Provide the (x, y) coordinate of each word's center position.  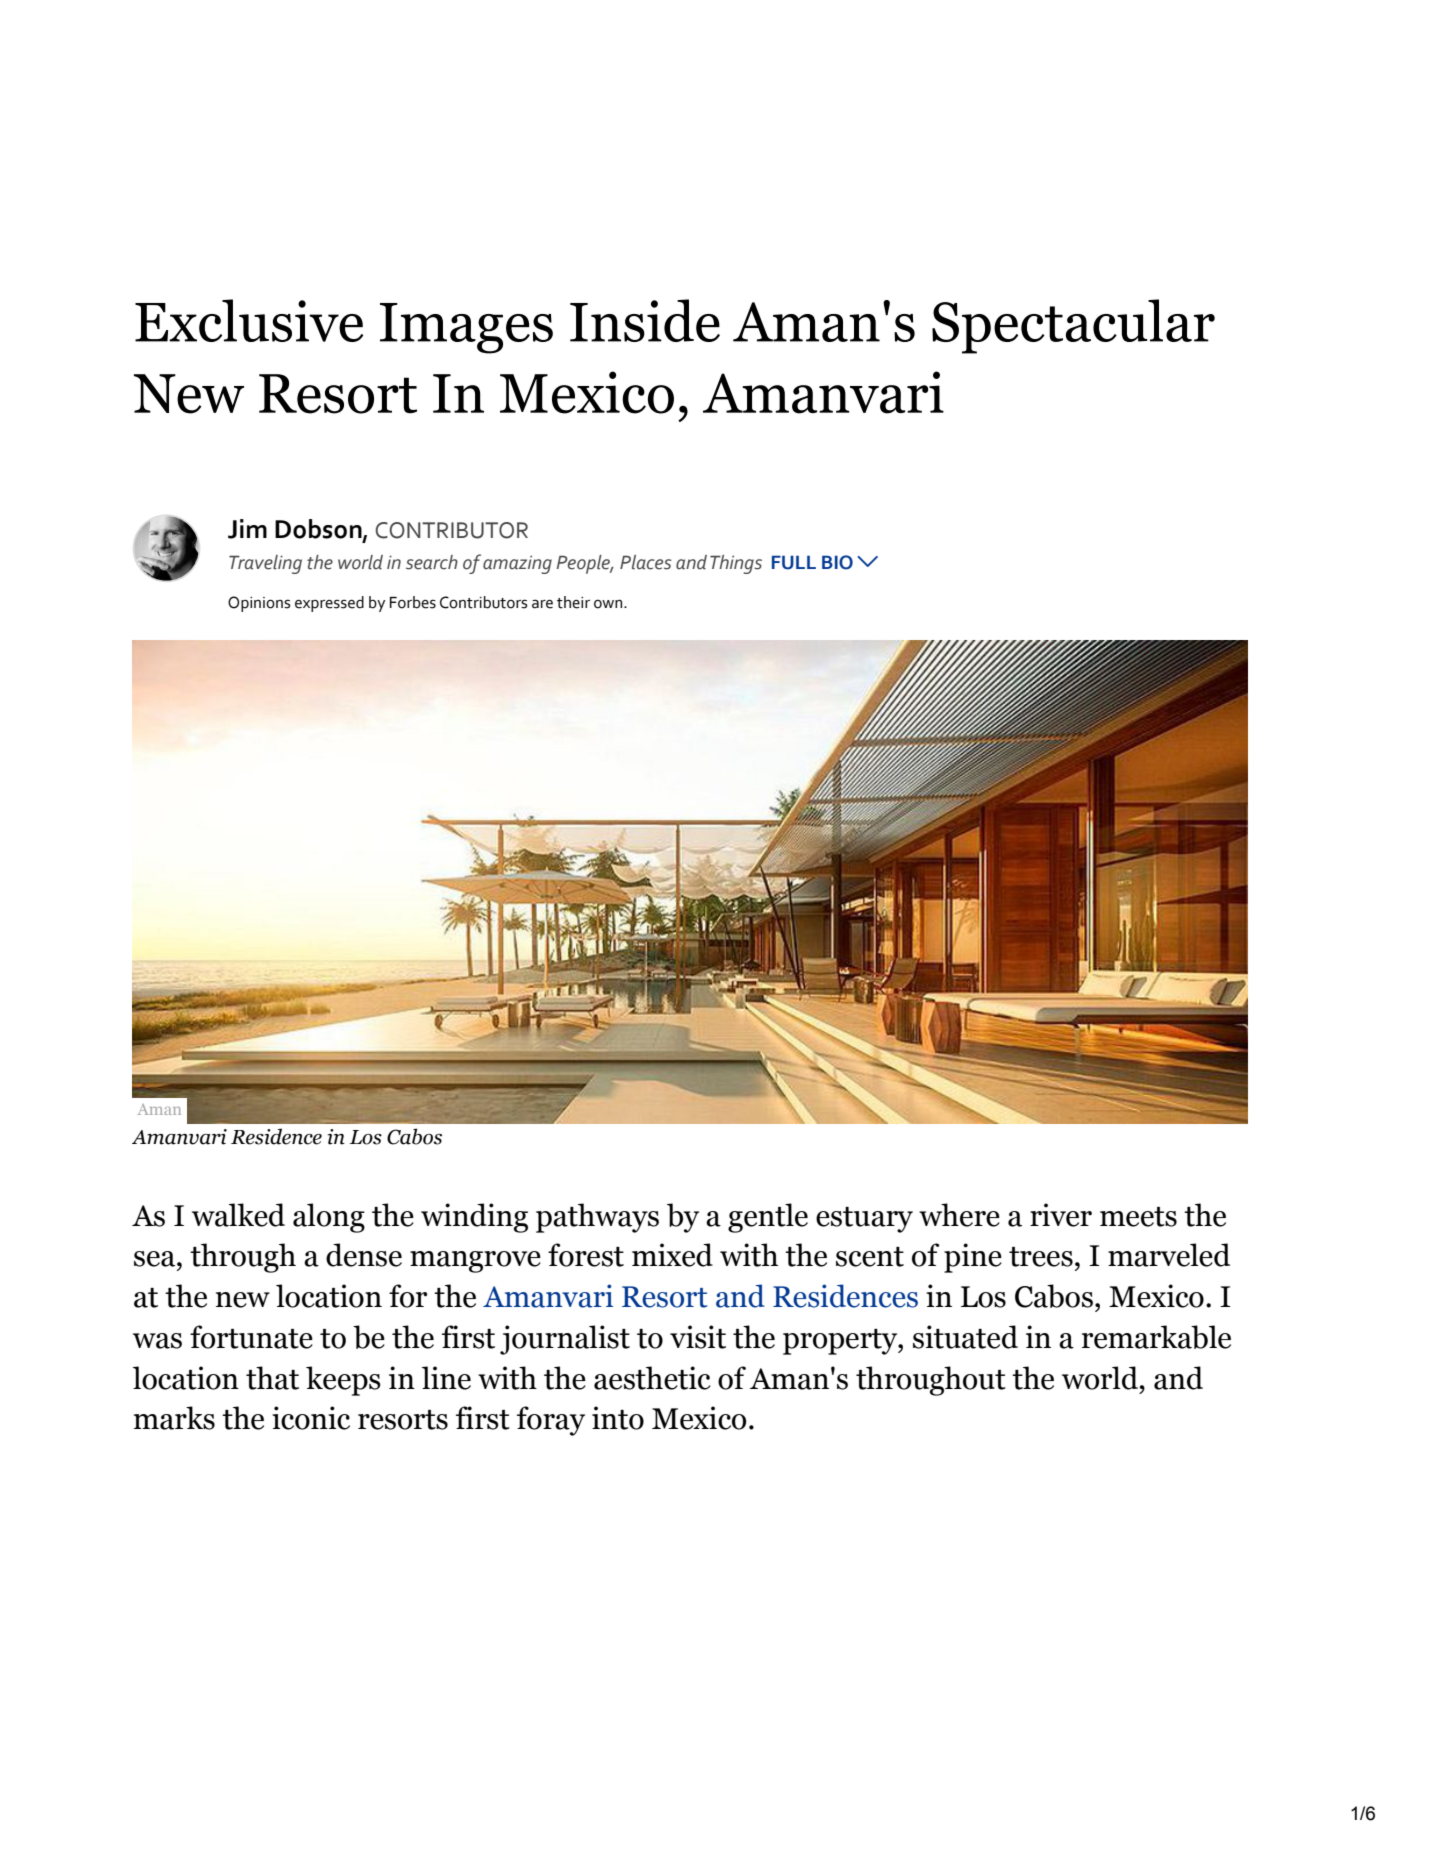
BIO (837, 562)
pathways (597, 1218)
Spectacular (1073, 326)
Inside (645, 320)
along (329, 1218)
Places (646, 562)
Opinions (259, 604)
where (959, 1215)
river (1061, 1215)
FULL (794, 562)
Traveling (265, 564)
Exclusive (249, 320)
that (272, 1378)
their (573, 602)
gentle (768, 1218)
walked (238, 1215)
